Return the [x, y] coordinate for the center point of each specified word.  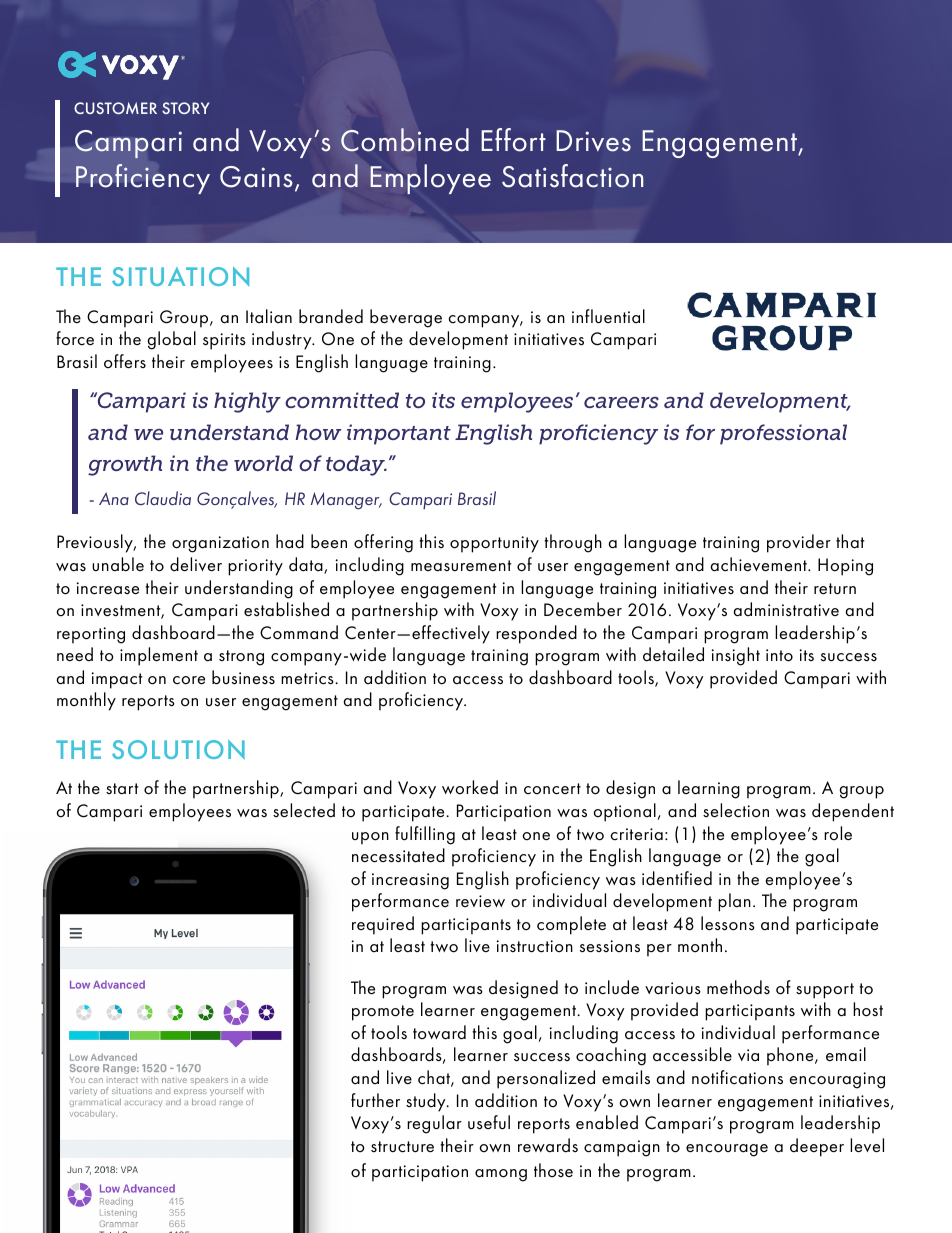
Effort [513, 140]
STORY [185, 108]
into [779, 655]
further [375, 1100]
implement [159, 656]
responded [536, 634]
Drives [593, 141]
